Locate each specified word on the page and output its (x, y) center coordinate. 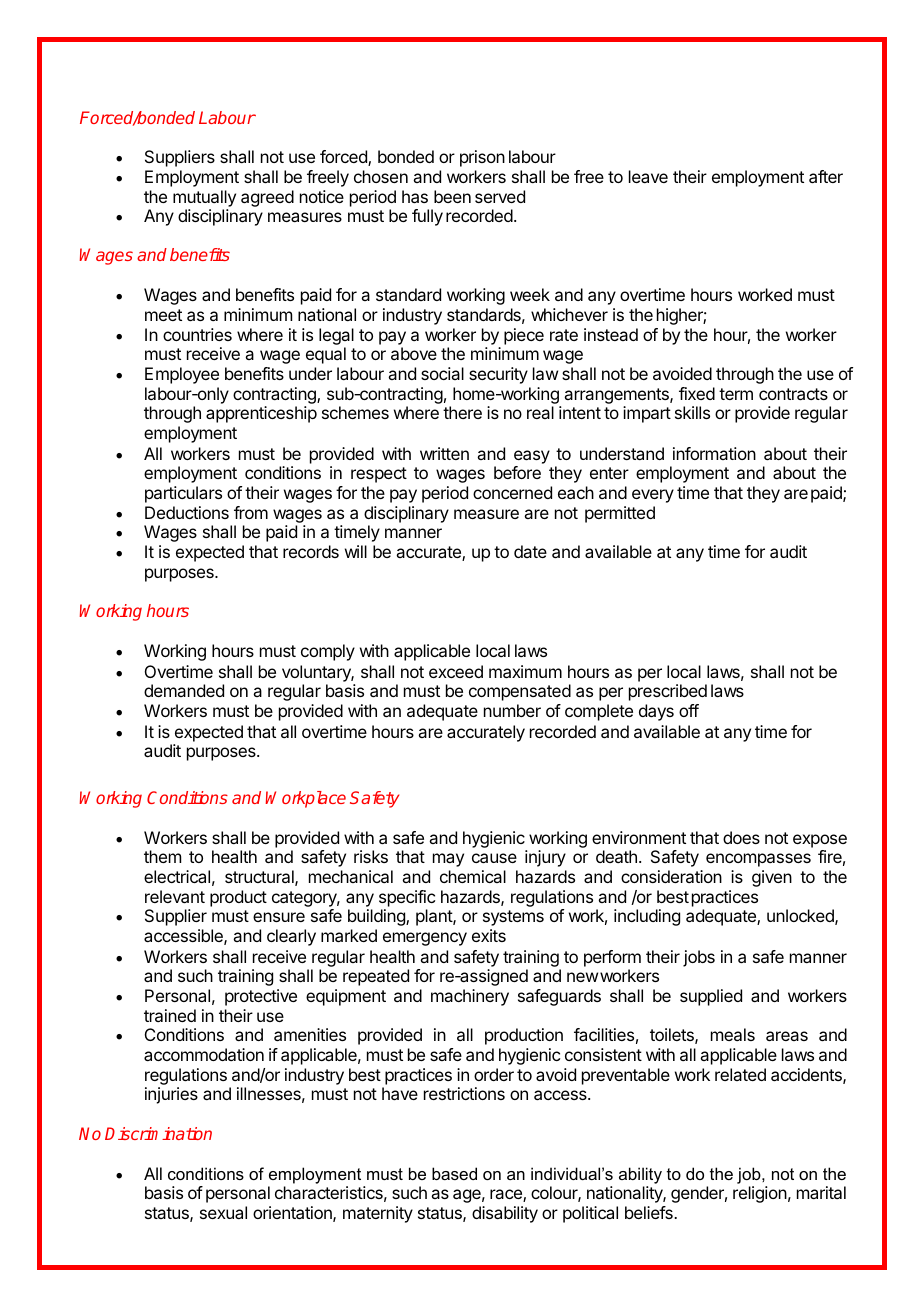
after (826, 176)
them (162, 856)
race (507, 1195)
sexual (223, 1212)
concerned (512, 492)
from (251, 512)
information (714, 453)
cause (494, 858)
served (500, 196)
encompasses (758, 860)
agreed (267, 198)
